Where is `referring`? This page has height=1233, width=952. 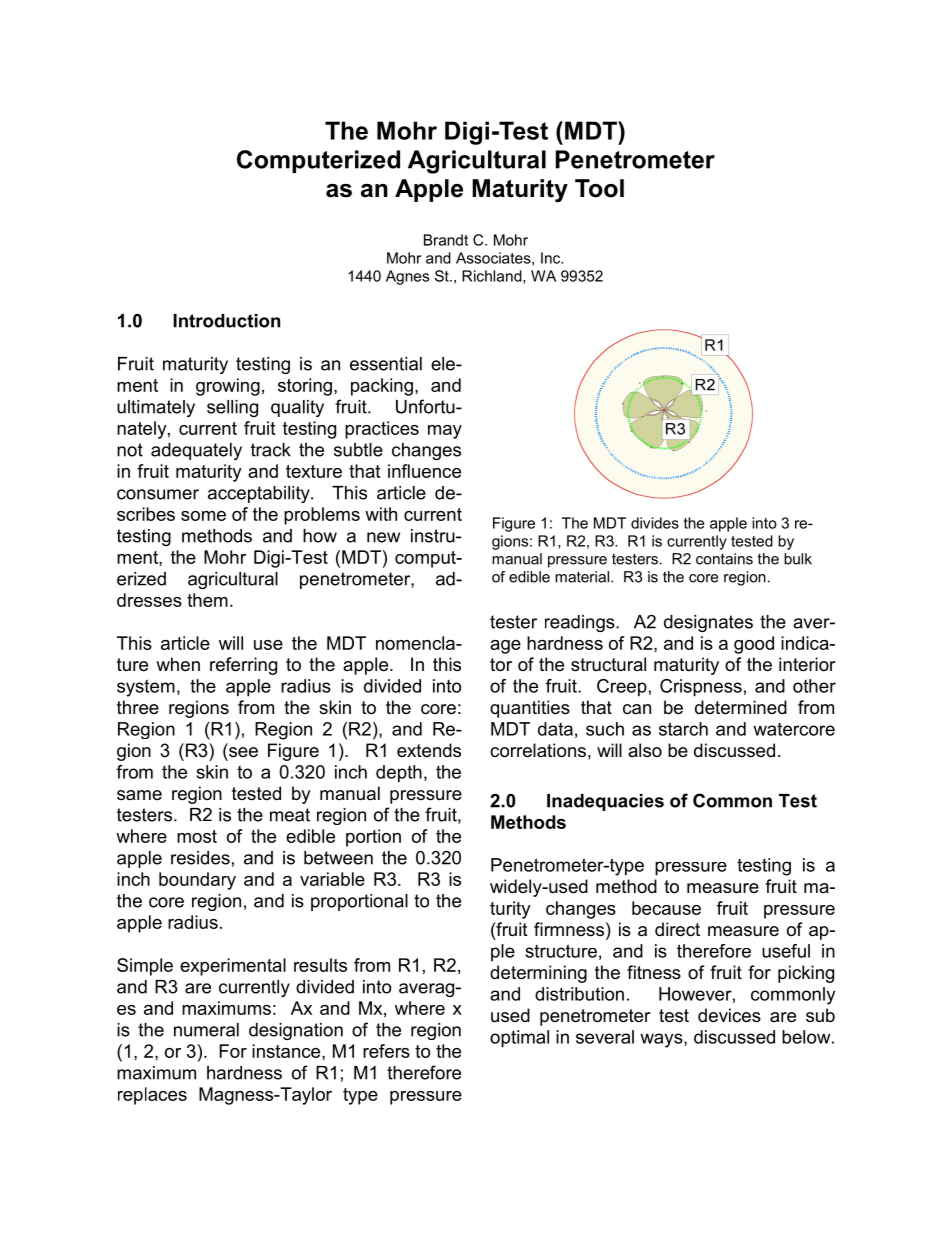 referring is located at coordinates (243, 666).
